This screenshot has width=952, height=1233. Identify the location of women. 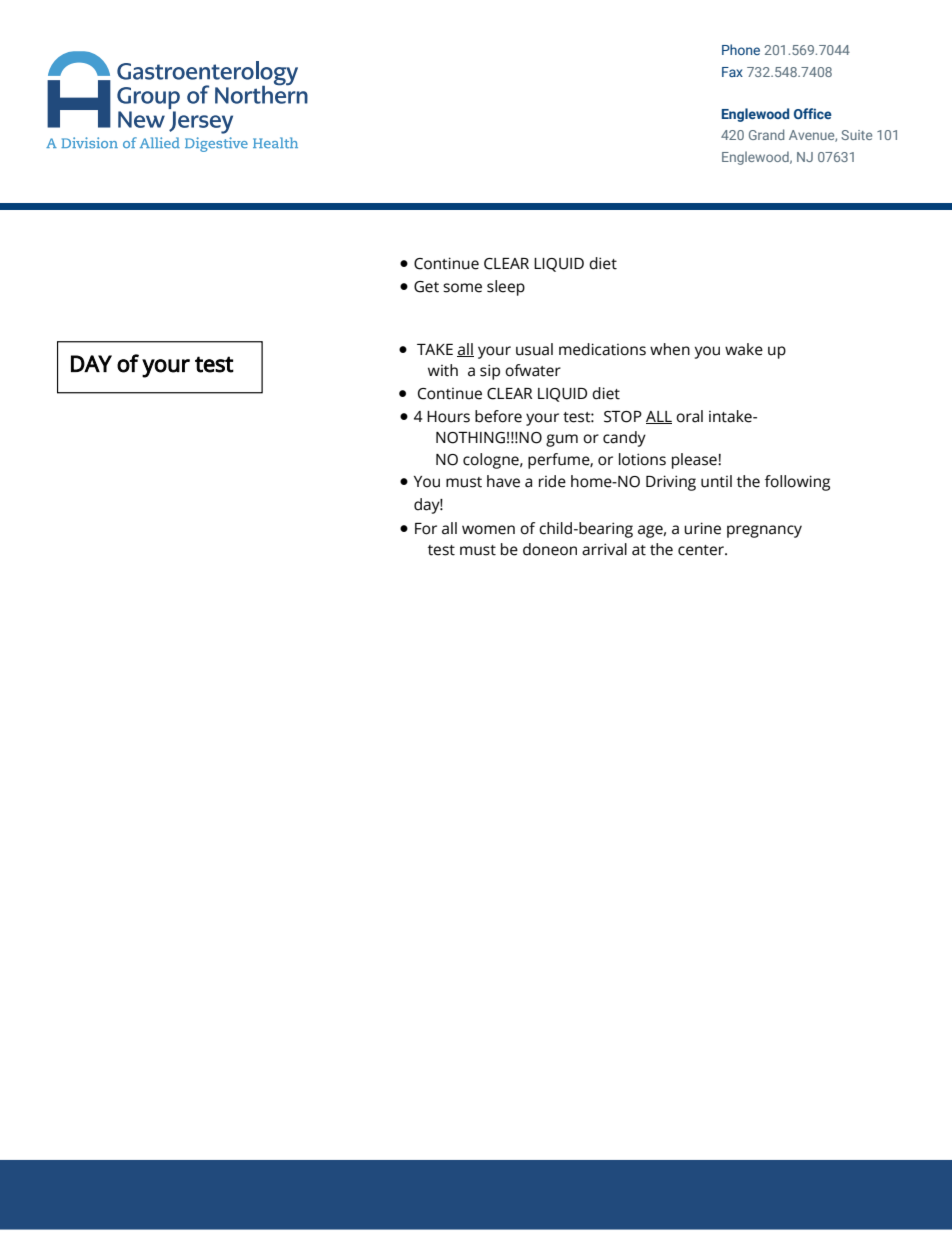
(488, 530).
